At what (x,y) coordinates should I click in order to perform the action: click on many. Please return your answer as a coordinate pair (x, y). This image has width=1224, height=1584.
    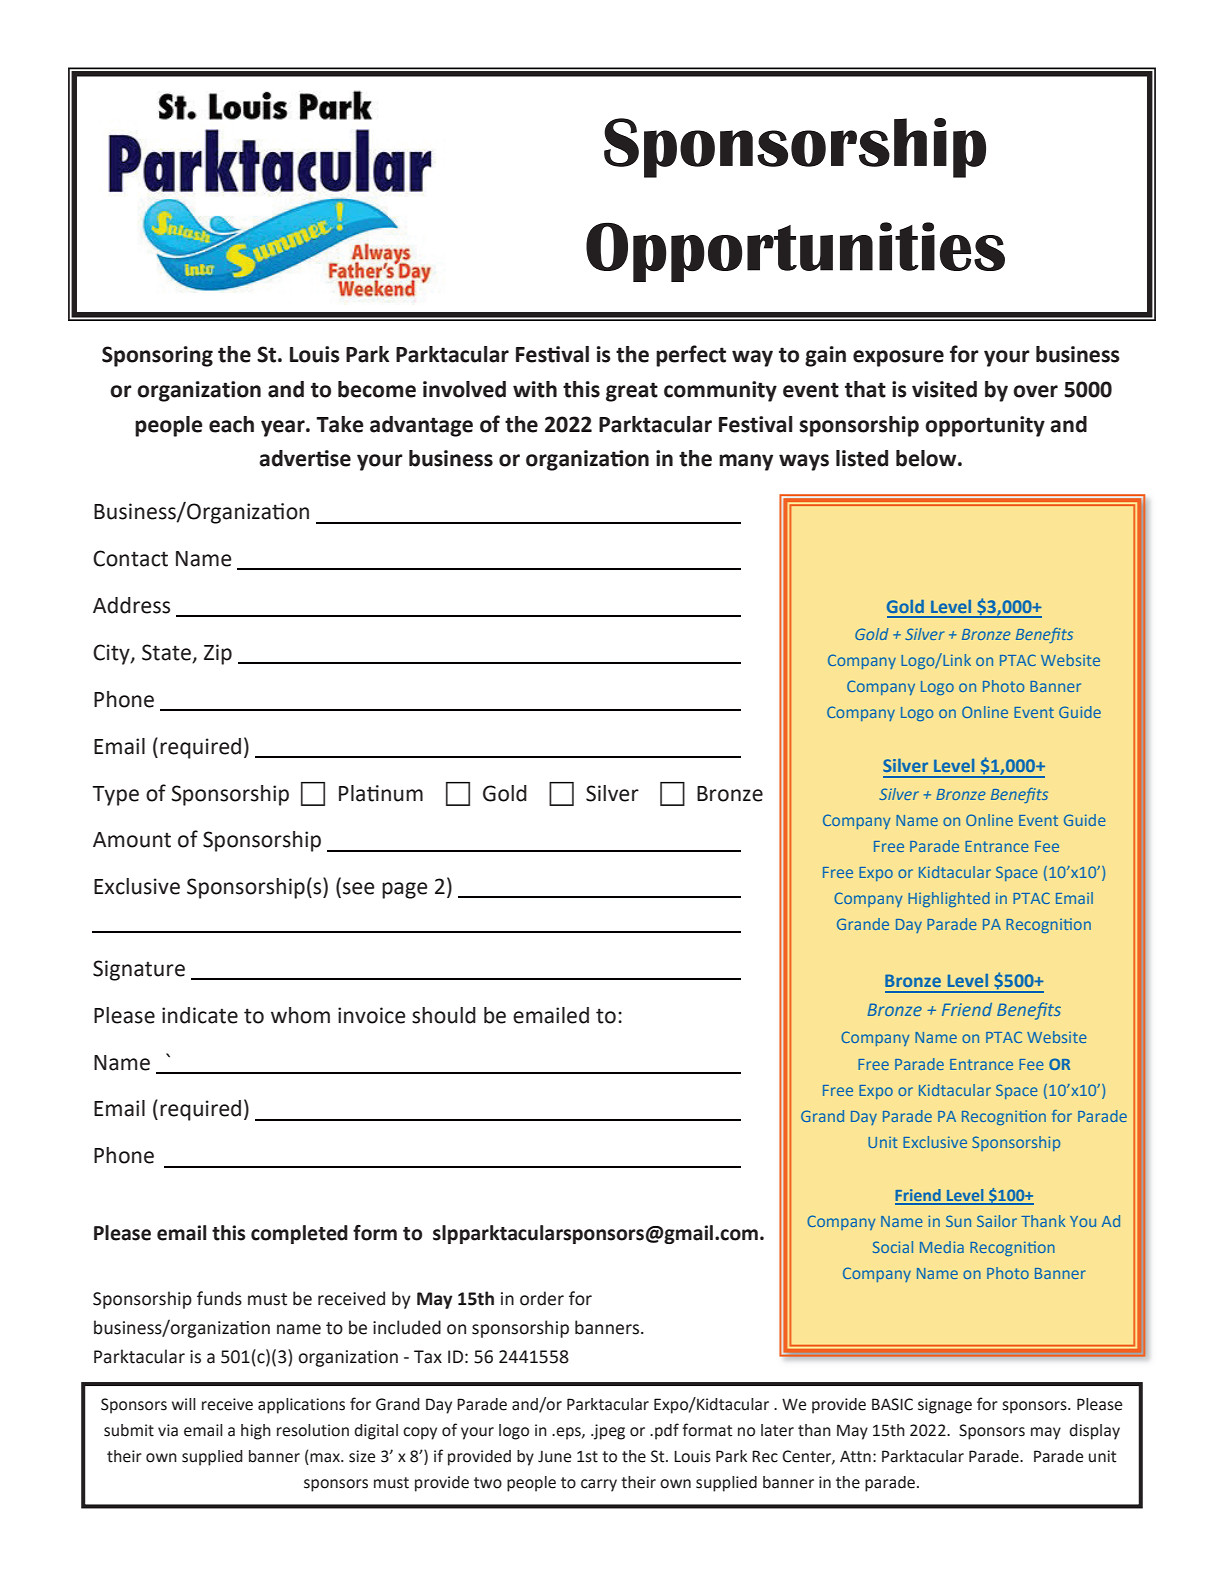
    Looking at the image, I should click on (746, 462).
